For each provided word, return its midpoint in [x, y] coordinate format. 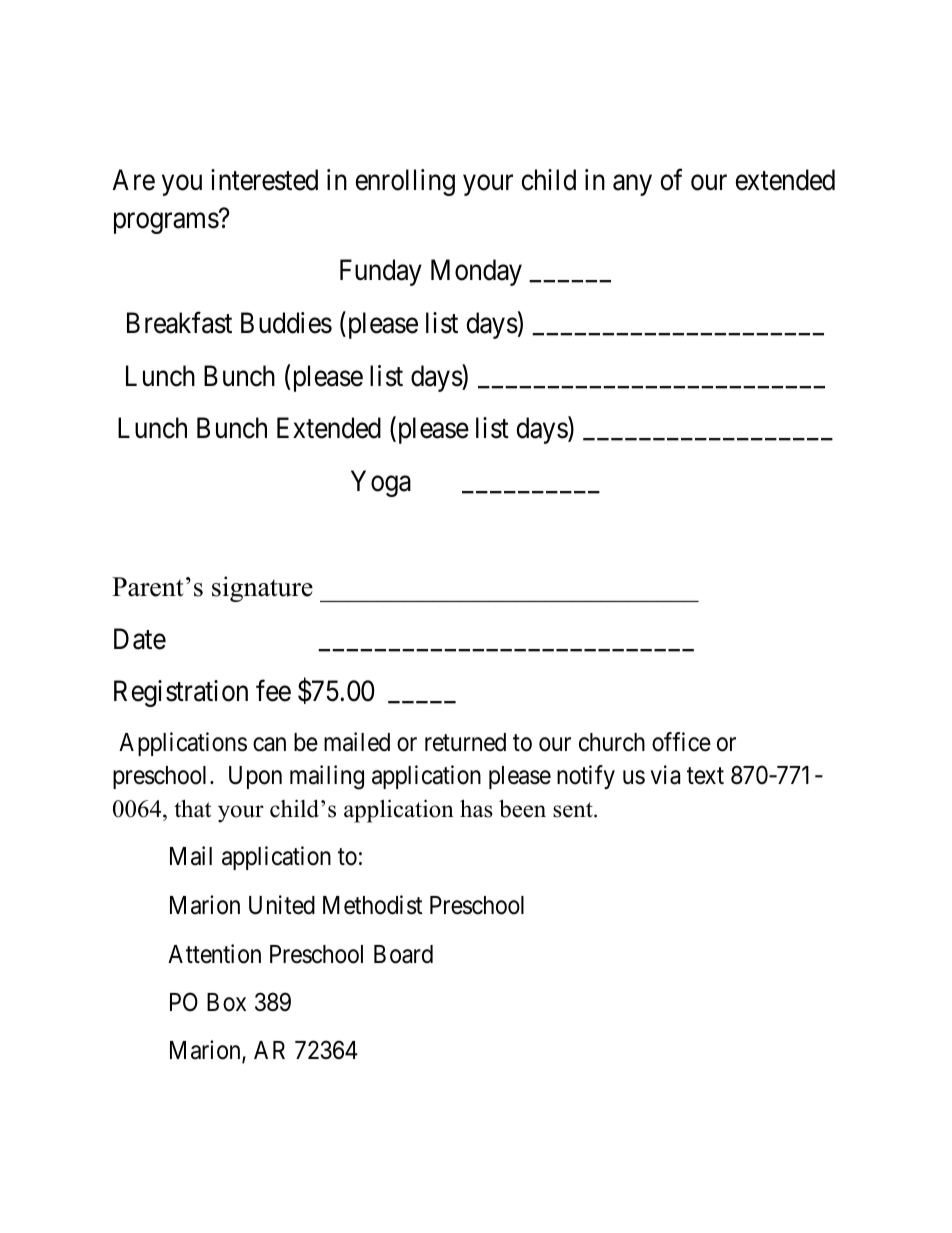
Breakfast [179, 323]
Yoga [381, 483]
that [192, 808]
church [612, 742]
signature [262, 589]
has [476, 808]
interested [264, 180]
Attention [214, 954]
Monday [476, 272]
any [632, 186]
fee [273, 691]
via [665, 775]
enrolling [405, 182]
